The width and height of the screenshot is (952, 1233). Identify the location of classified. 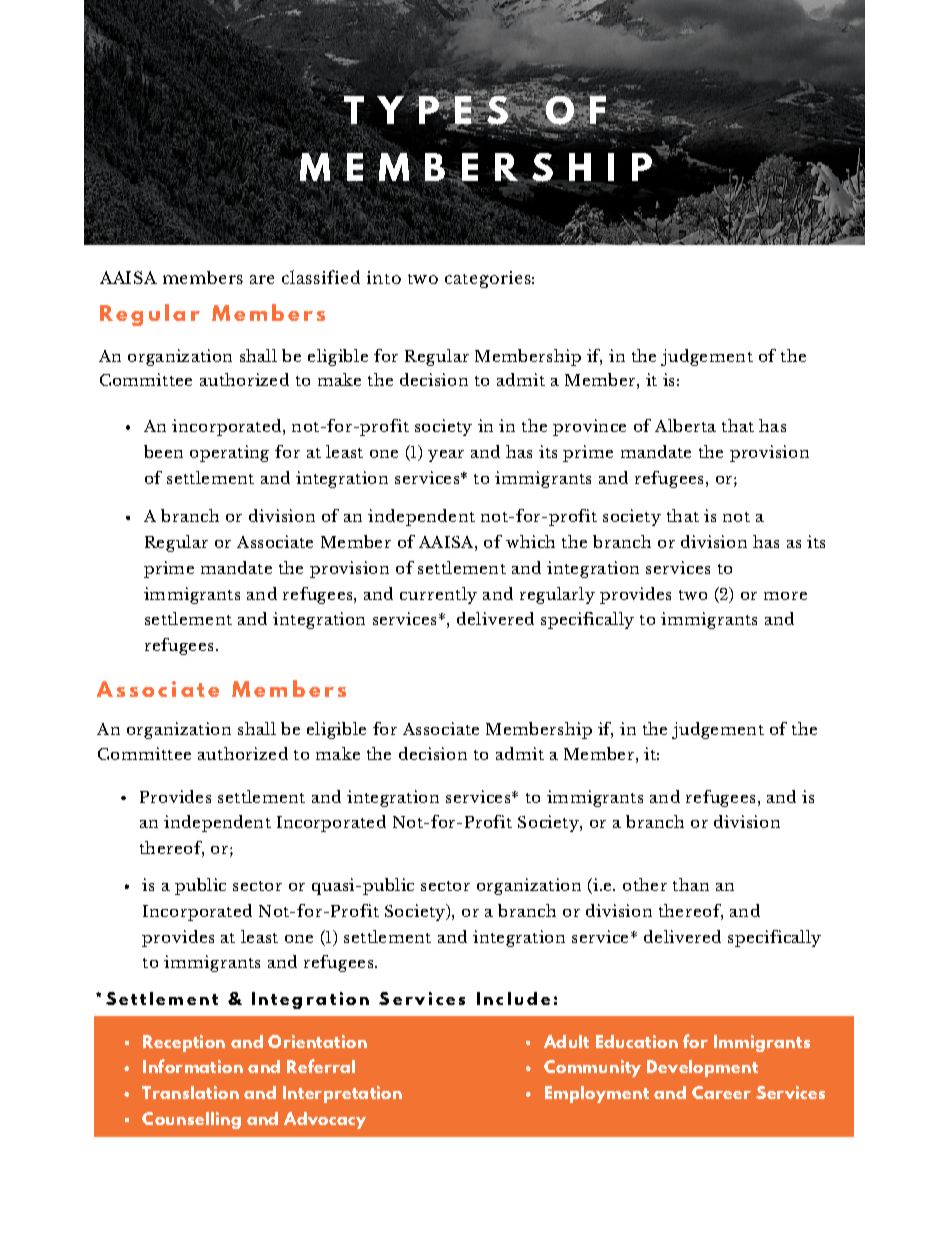
(321, 277).
